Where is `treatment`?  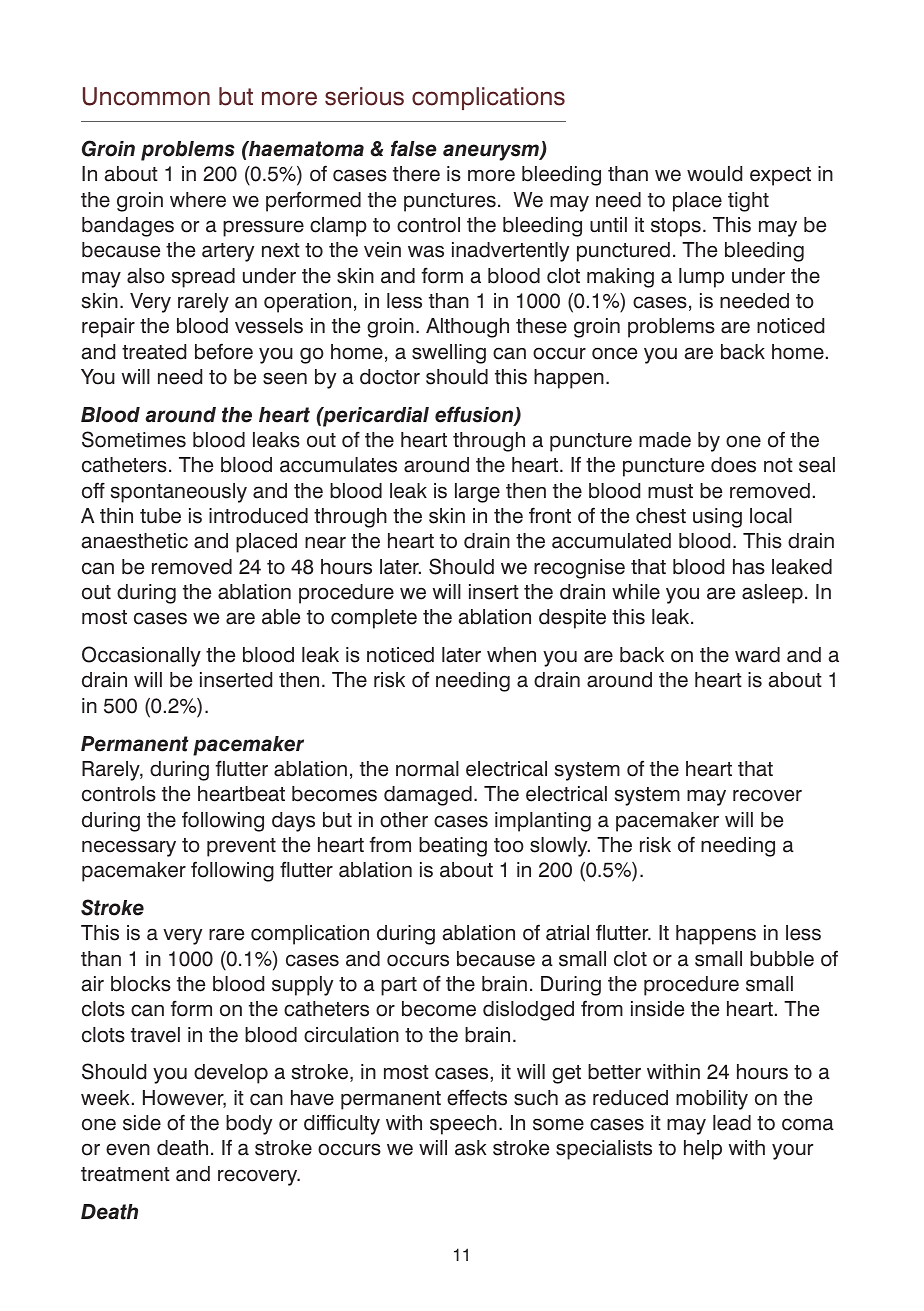 treatment is located at coordinates (125, 1174).
